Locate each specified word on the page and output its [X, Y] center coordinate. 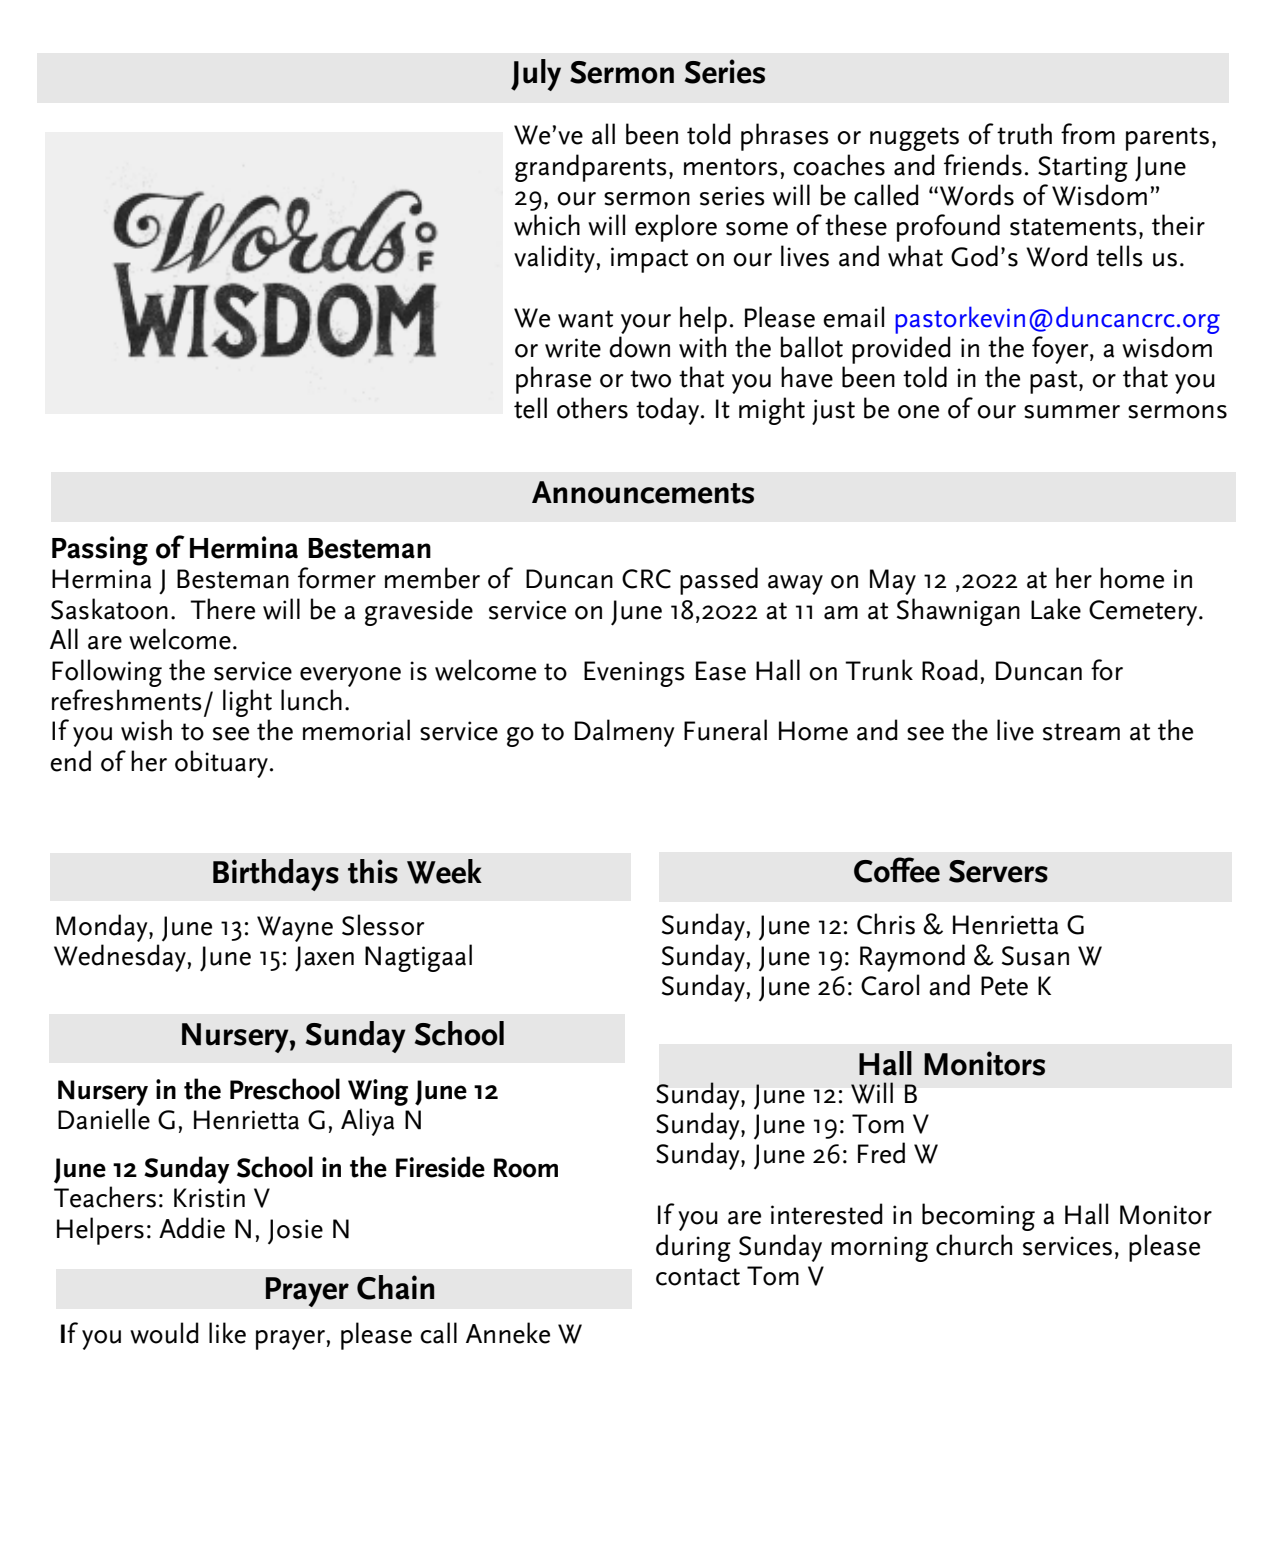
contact [698, 1277]
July [536, 75]
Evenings [634, 674]
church [974, 1245]
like [227, 1333]
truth [1024, 134]
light [247, 703]
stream [1081, 732]
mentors [731, 167]
